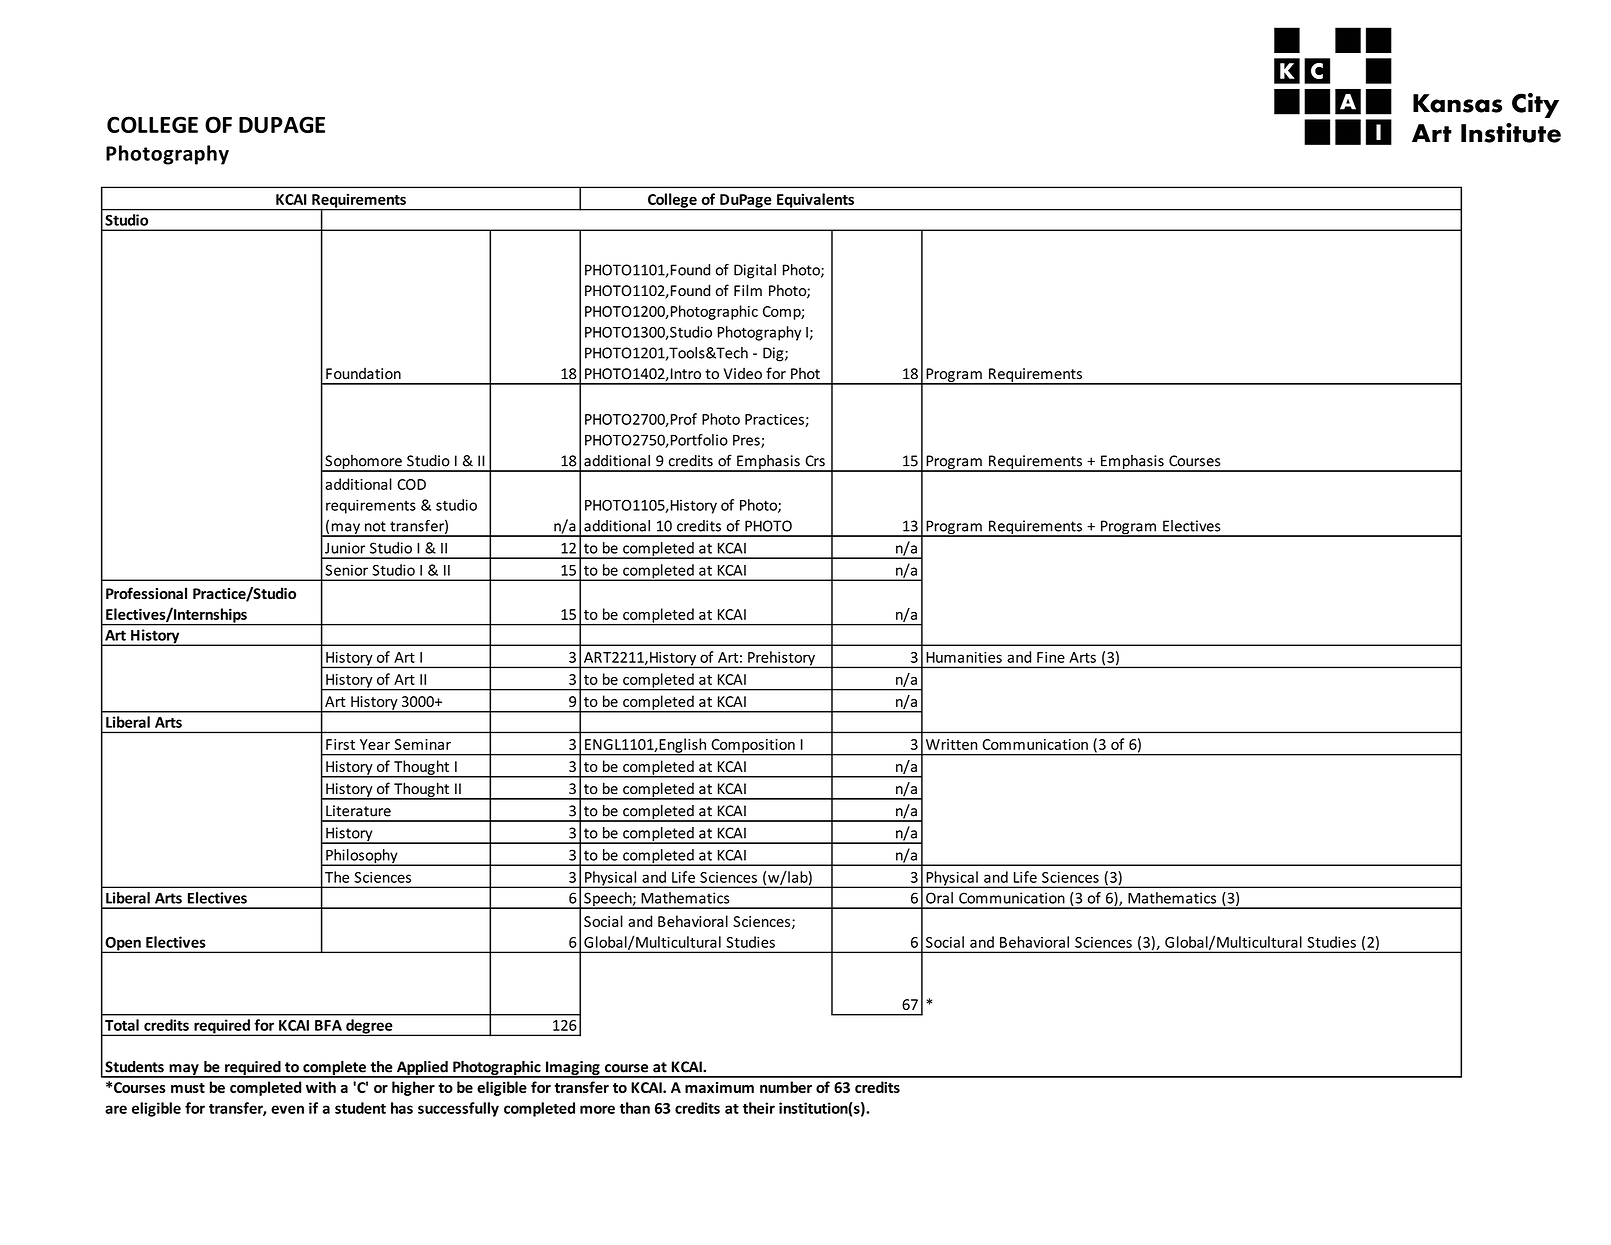 The height and width of the screenshot is (1245, 1611). What do you see at coordinates (748, 290) in the screenshot?
I see `Film` at bounding box center [748, 290].
